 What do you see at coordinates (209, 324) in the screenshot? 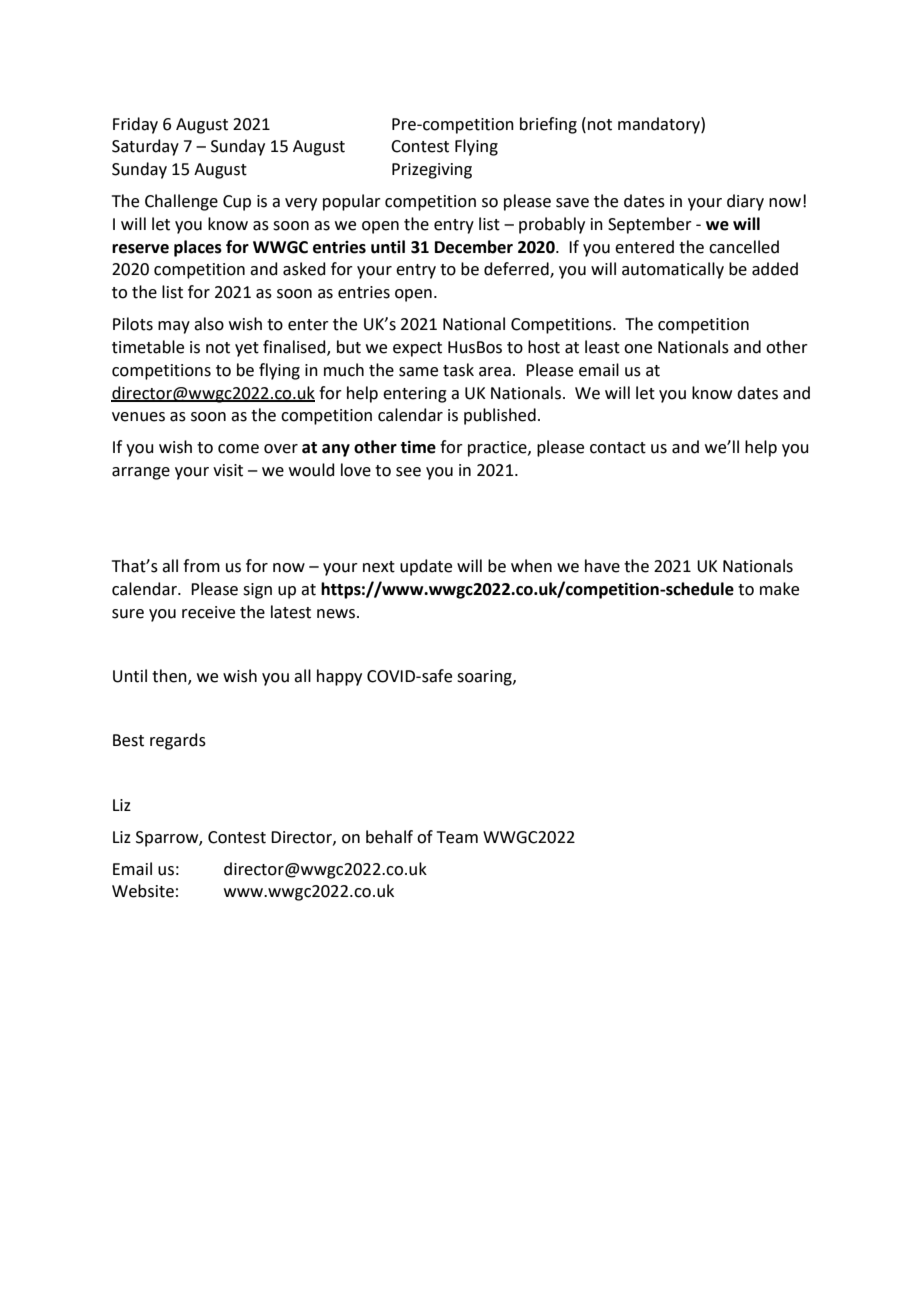
I see `also` at bounding box center [209, 324].
